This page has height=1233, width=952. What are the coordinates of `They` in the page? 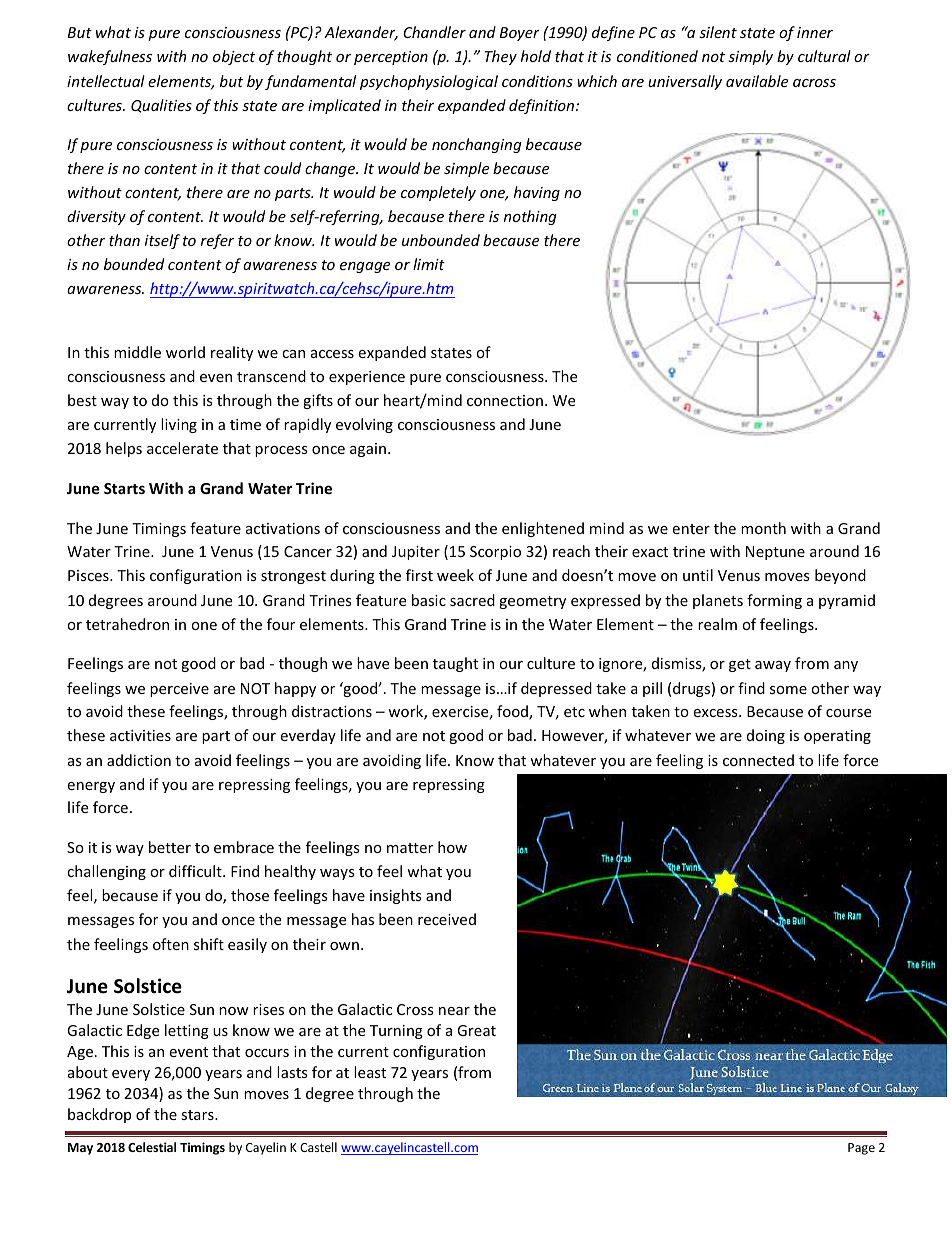 It's located at (500, 57).
